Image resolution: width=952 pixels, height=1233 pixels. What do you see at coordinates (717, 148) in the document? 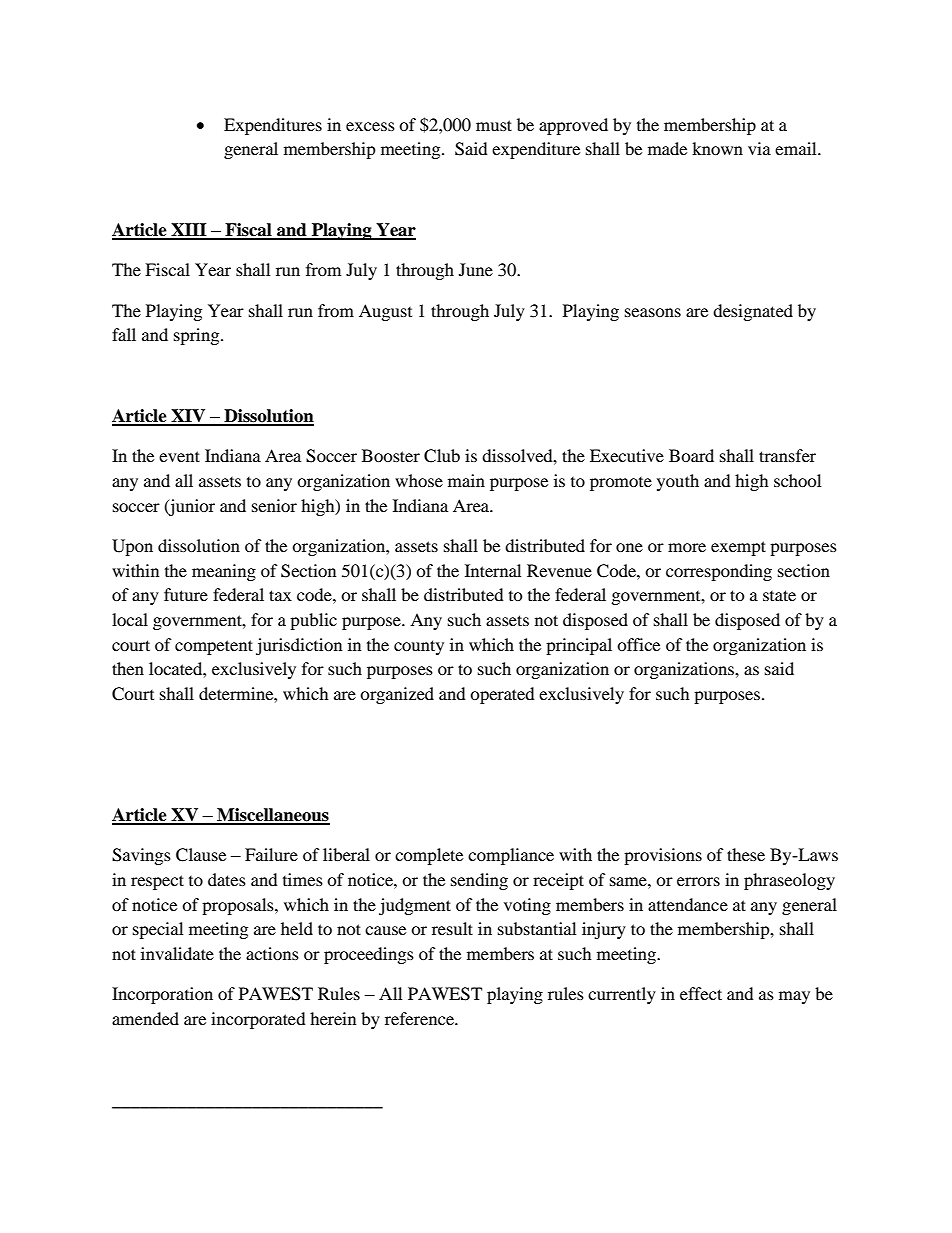
I see `known` at bounding box center [717, 148].
